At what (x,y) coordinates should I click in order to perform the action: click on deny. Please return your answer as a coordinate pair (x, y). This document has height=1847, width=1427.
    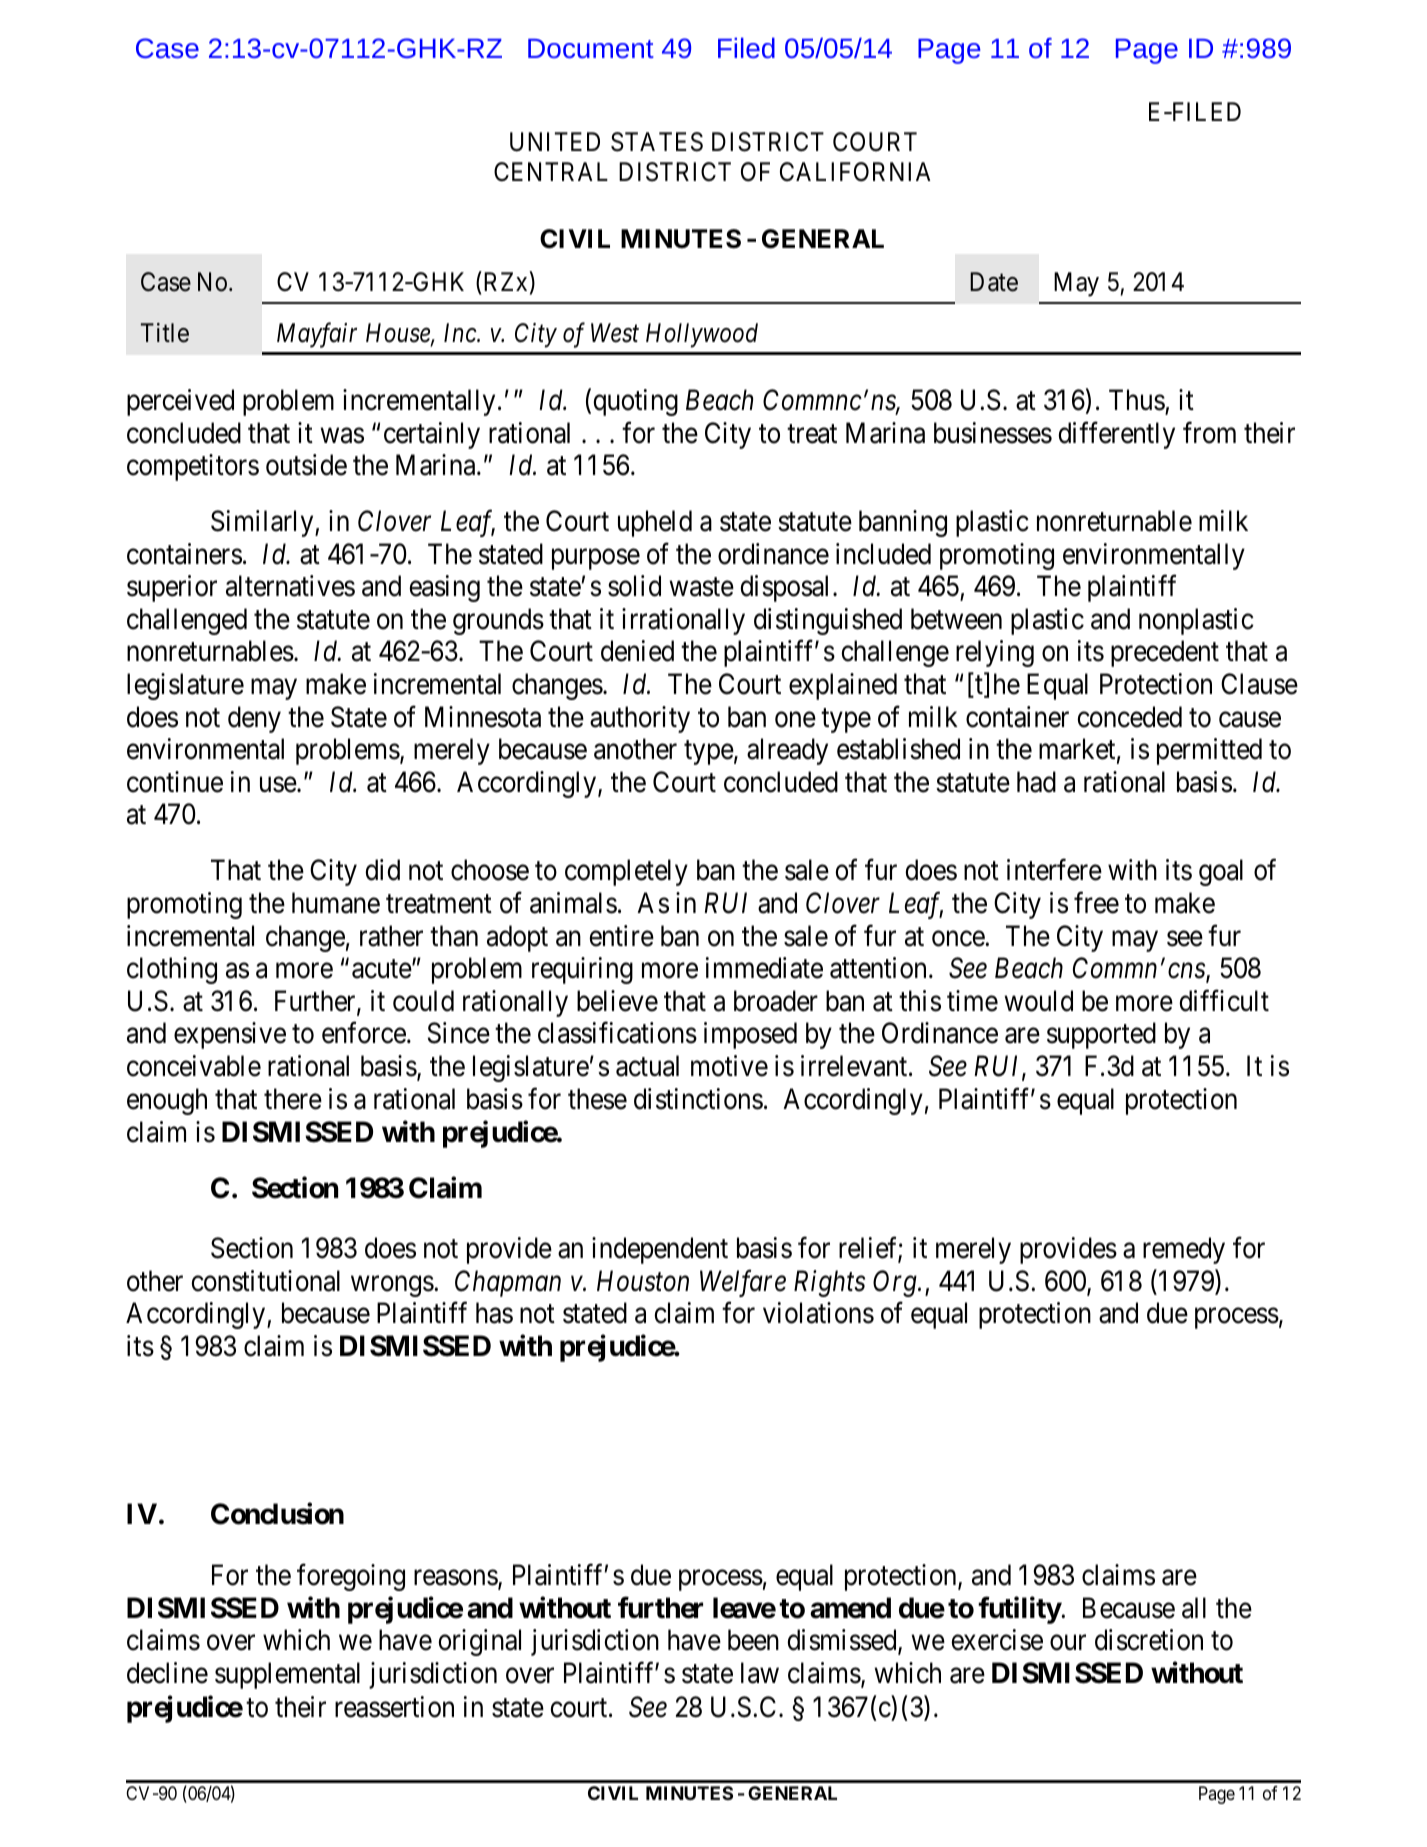
    Looking at the image, I should click on (254, 719).
